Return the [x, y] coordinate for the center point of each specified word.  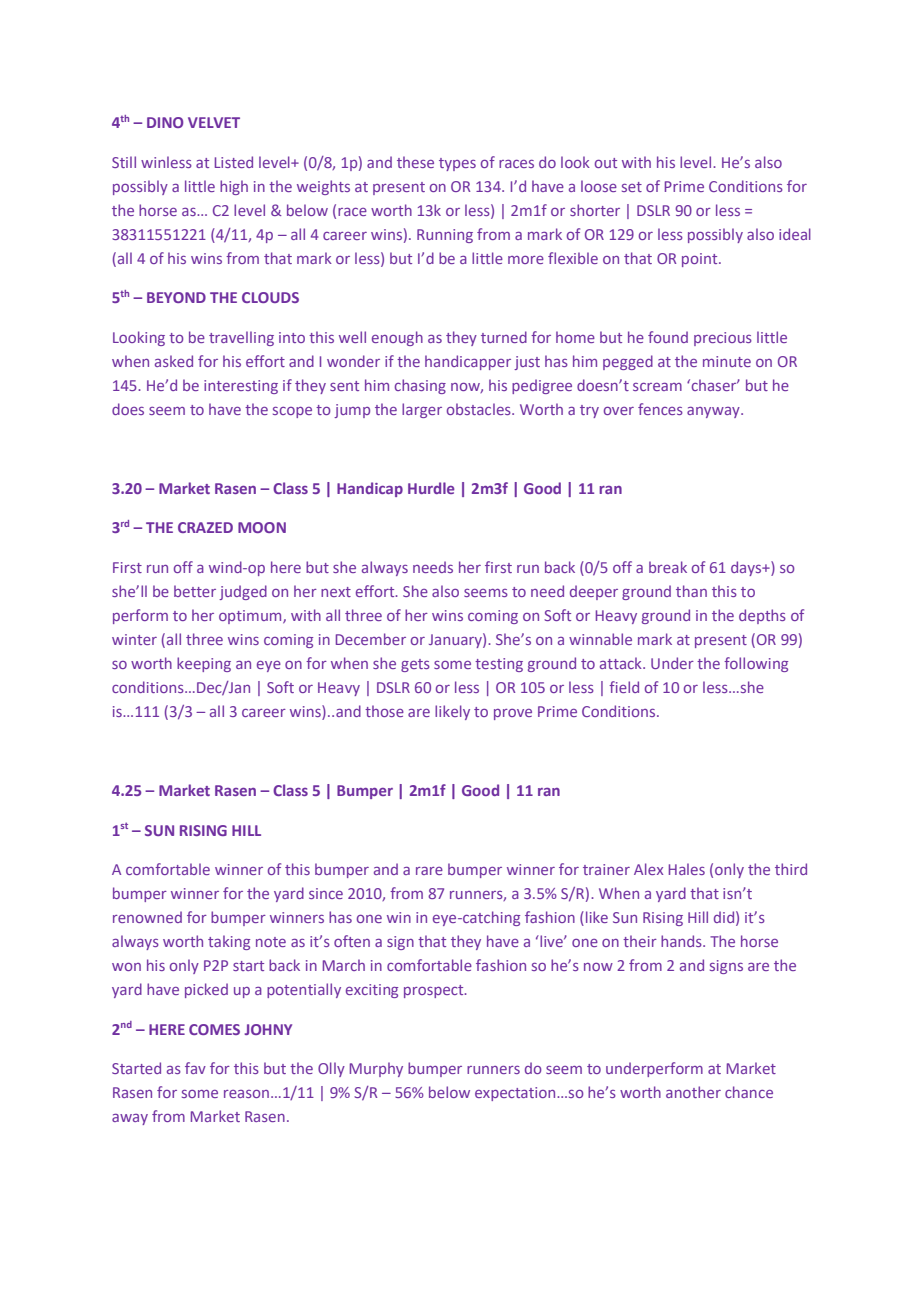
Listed [234, 162]
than [691, 591]
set [632, 187]
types [457, 164]
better [195, 591]
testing [499, 665]
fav [195, 1068]
